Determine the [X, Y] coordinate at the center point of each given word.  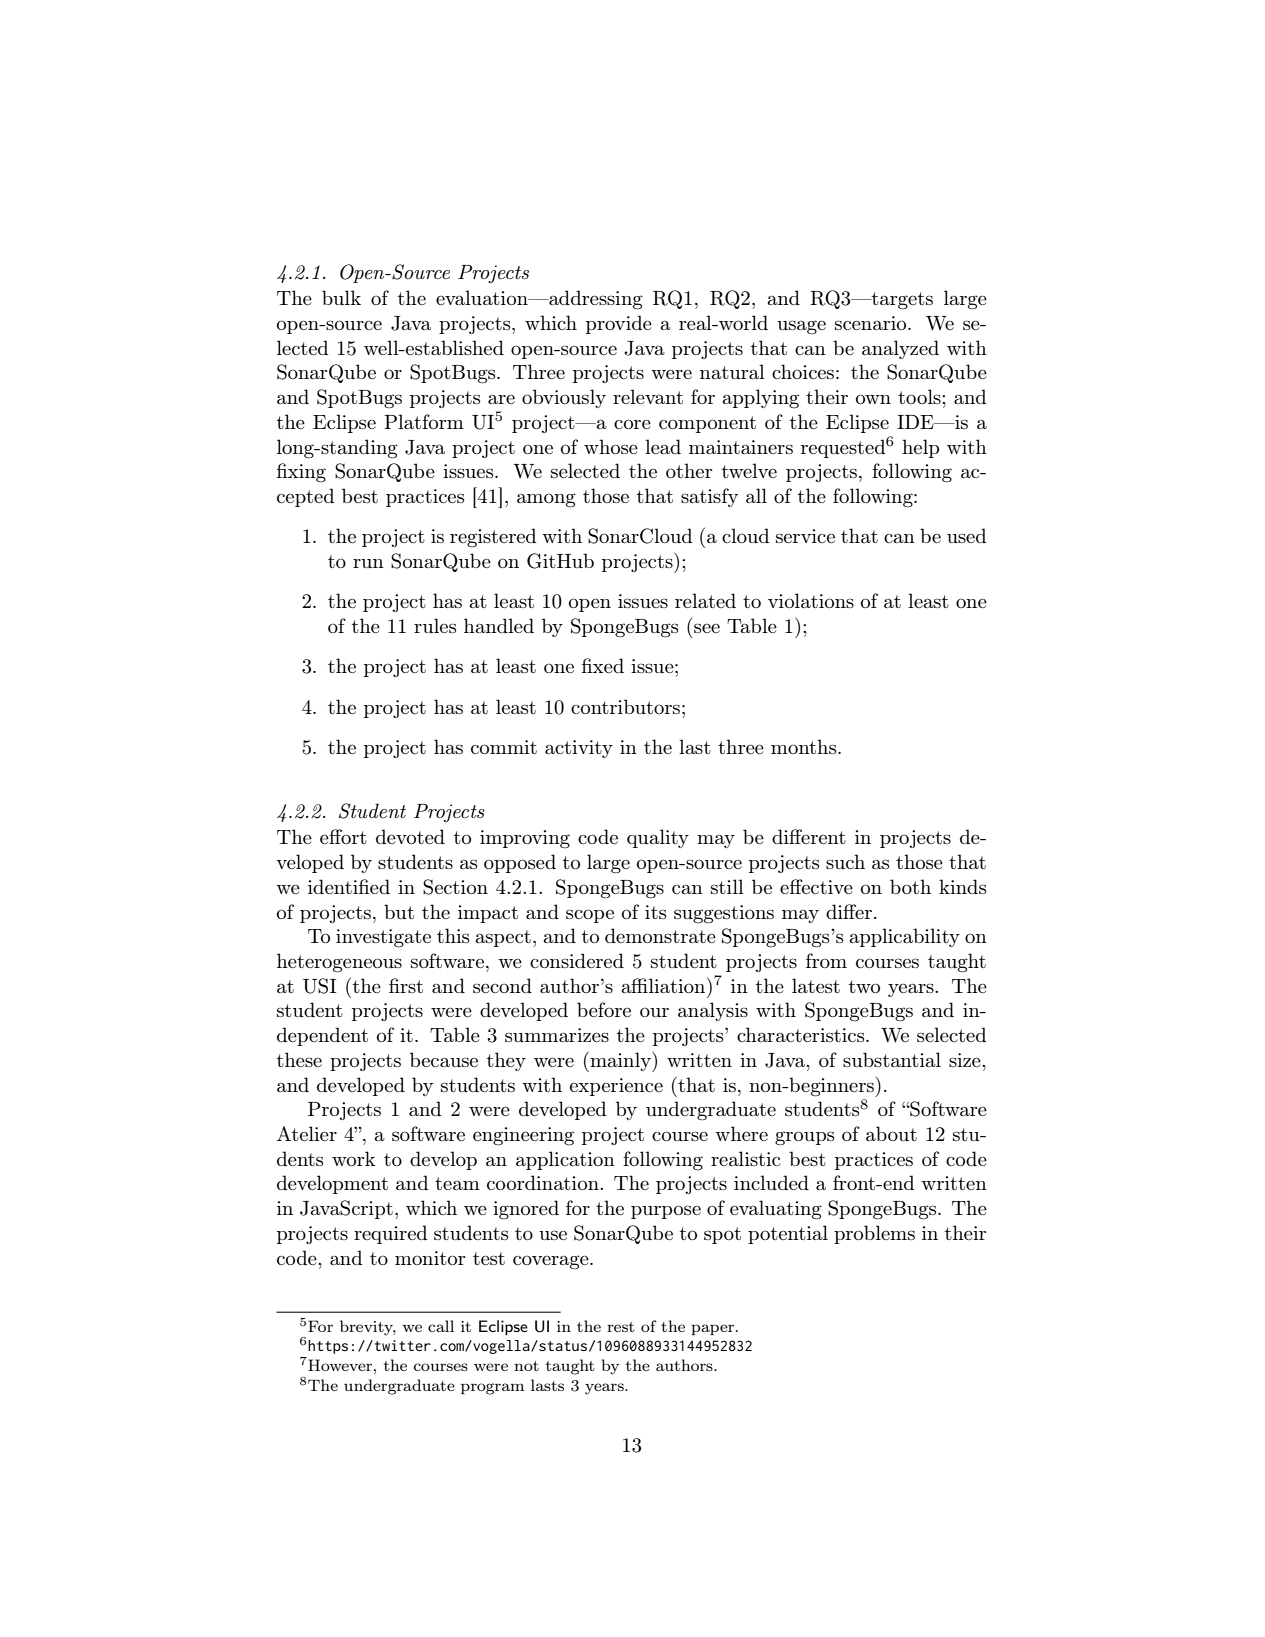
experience [616, 1087]
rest [621, 1327]
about [891, 1133]
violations [811, 600]
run [368, 563]
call [441, 1326]
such [845, 861]
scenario [872, 323]
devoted [410, 836]
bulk [341, 297]
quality [658, 838]
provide [619, 324]
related [705, 600]
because [444, 1059]
